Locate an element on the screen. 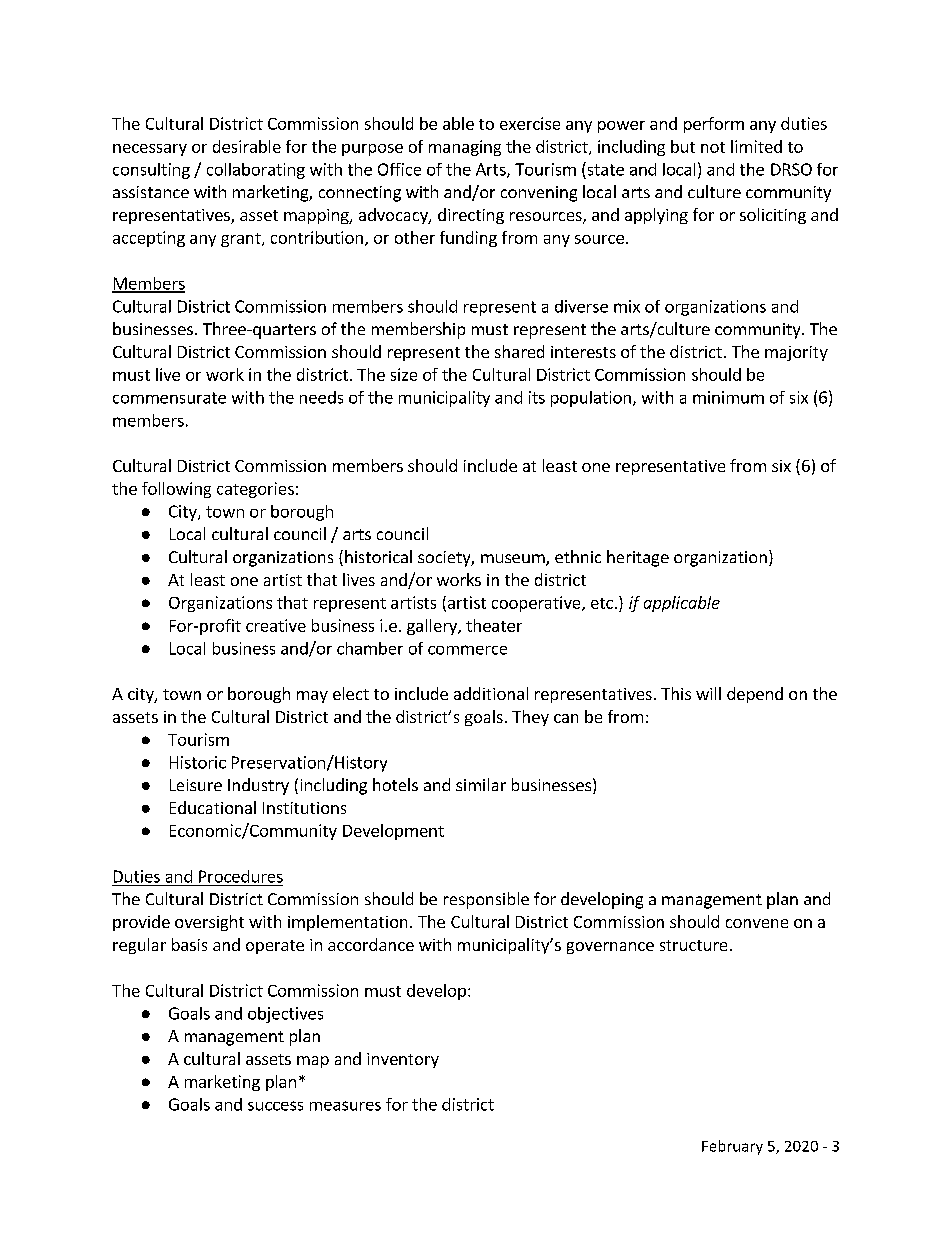 This screenshot has width=952, height=1233. managing is located at coordinates (465, 148).
